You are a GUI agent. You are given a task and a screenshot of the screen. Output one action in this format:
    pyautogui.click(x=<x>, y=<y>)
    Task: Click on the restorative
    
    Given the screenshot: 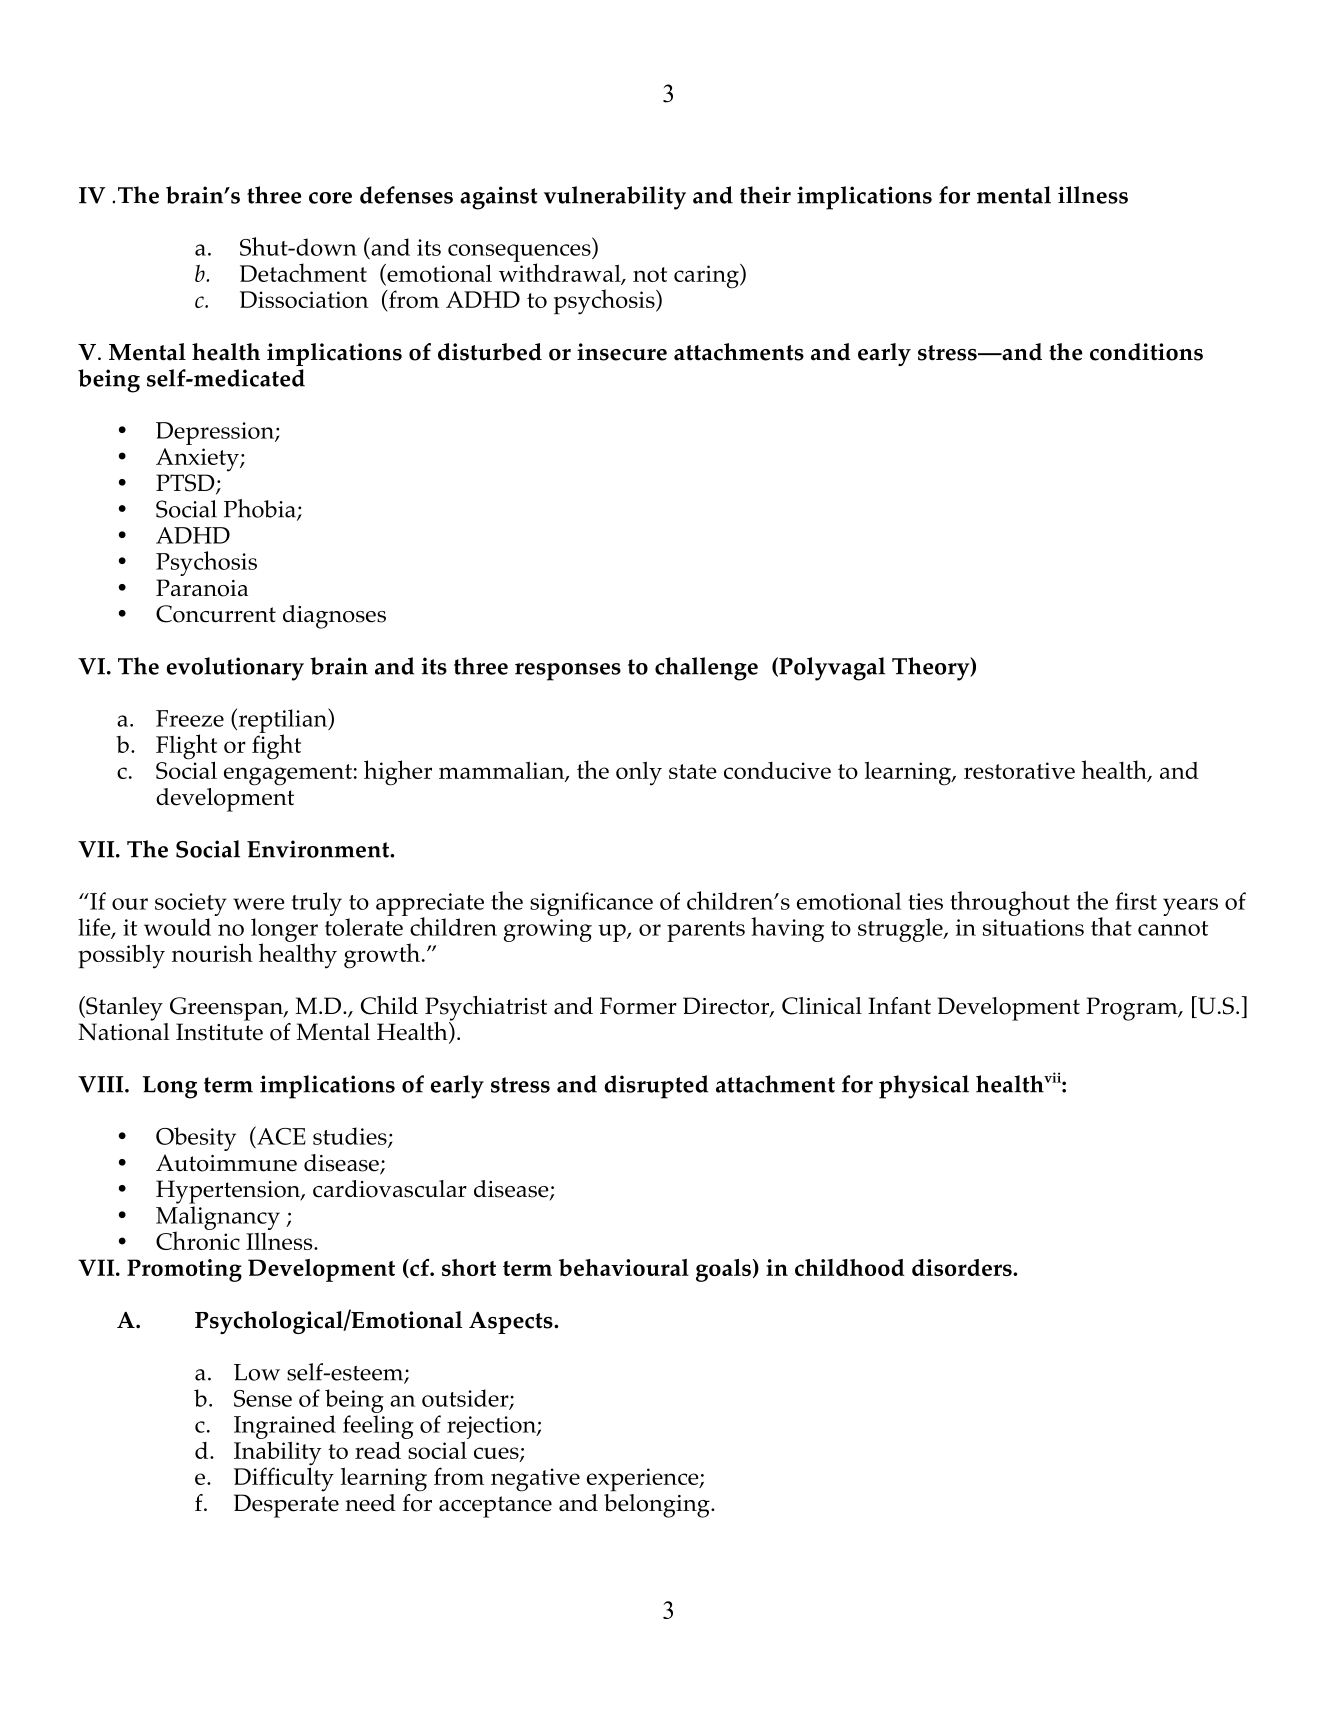 What is the action you would take?
    pyautogui.click(x=1019, y=770)
